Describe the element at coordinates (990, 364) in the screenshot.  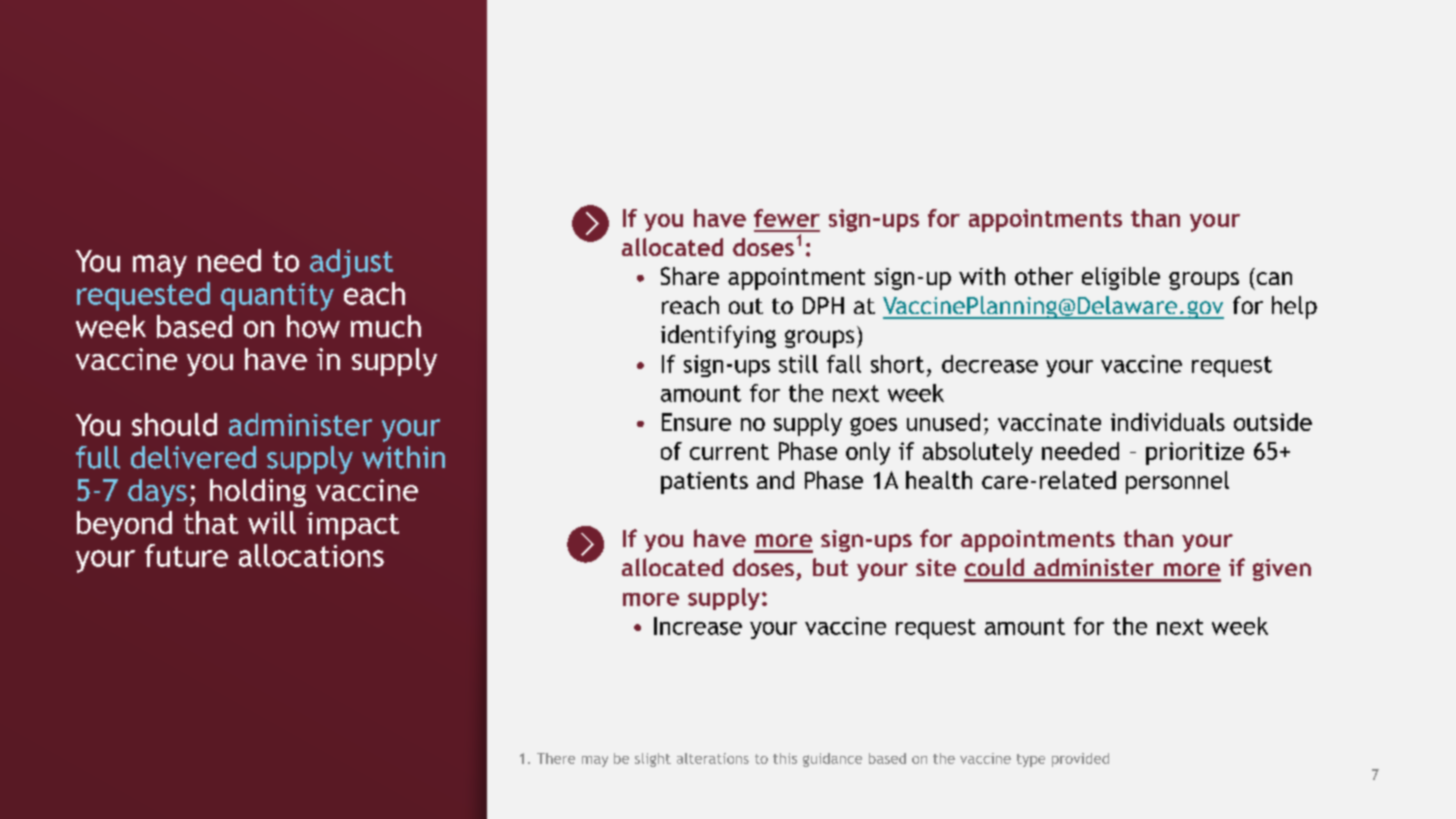
I see `decrease` at that location.
